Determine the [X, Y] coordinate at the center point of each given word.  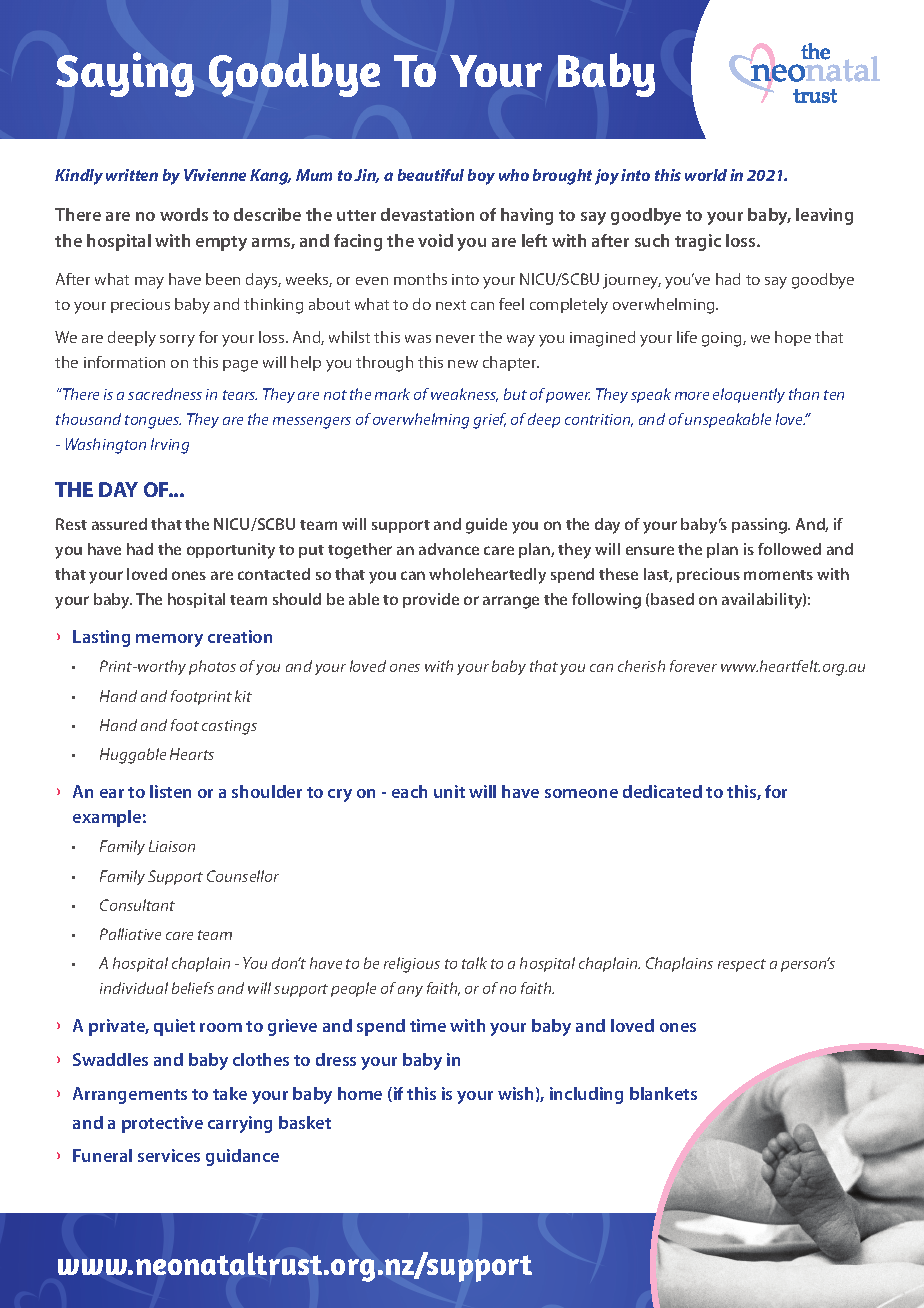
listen [170, 791]
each [409, 791]
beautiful [431, 175]
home [360, 1093]
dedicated [662, 791]
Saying [125, 74]
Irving [170, 446]
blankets [663, 1093]
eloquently [749, 395]
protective [162, 1124]
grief [489, 421]
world [706, 175]
